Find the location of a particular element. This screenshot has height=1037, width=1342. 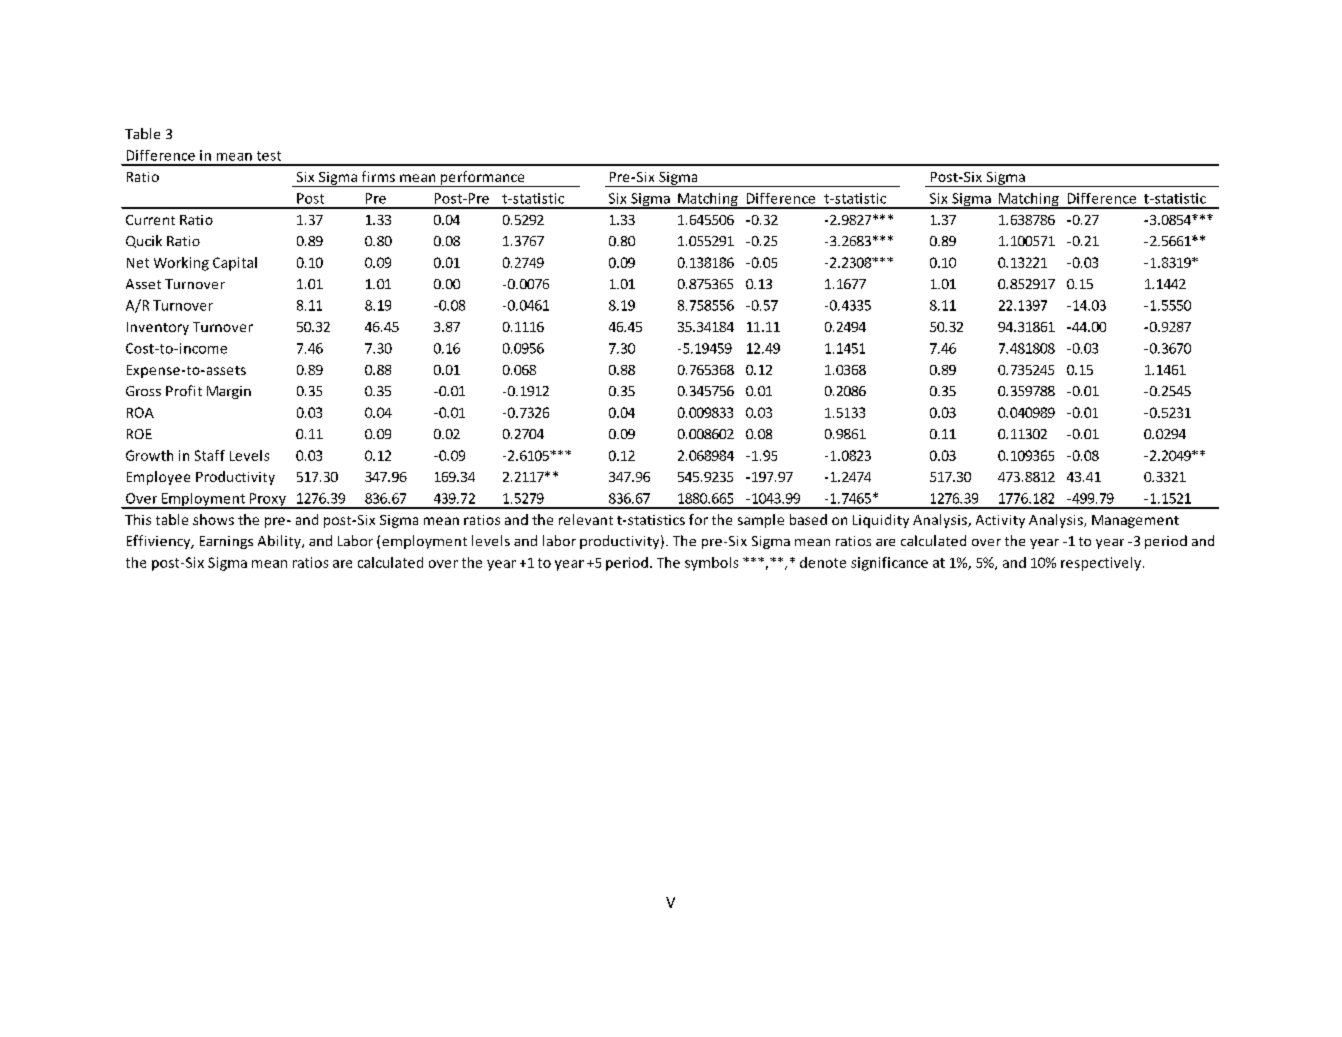

Inventory is located at coordinates (158, 328).
